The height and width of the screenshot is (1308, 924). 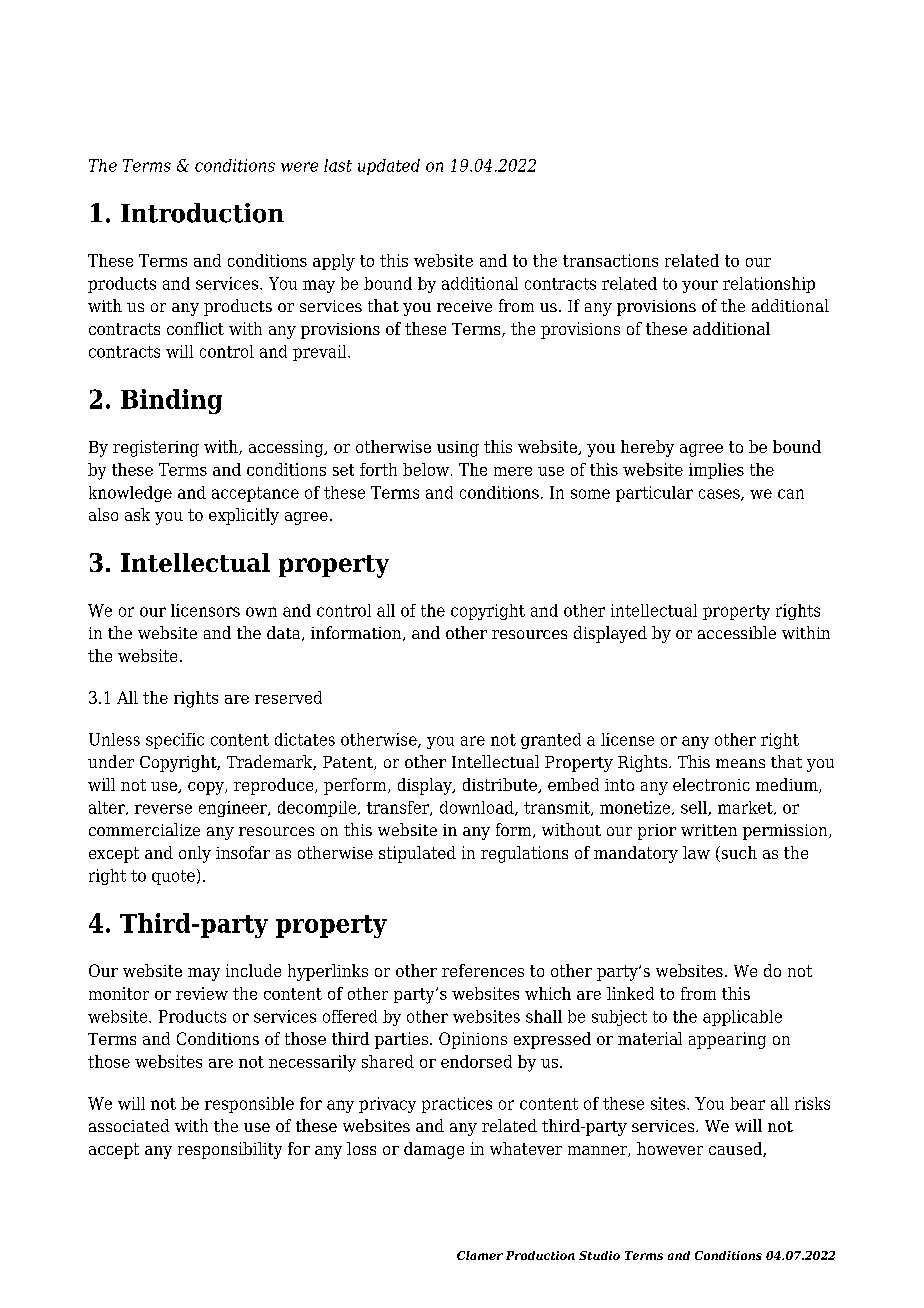 I want to click on means, so click(x=740, y=763).
